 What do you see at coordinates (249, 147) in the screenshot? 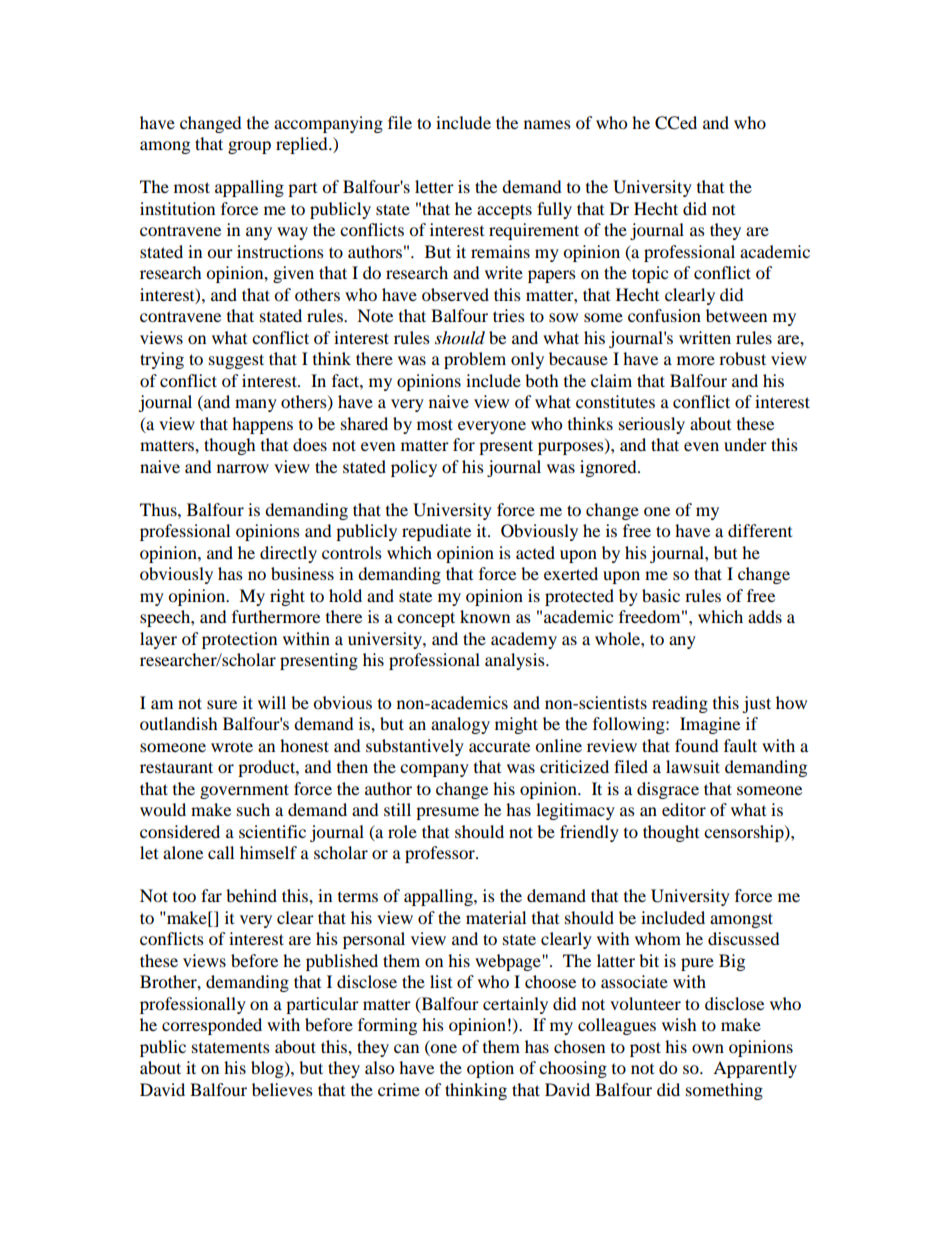
I see `group` at bounding box center [249, 147].
